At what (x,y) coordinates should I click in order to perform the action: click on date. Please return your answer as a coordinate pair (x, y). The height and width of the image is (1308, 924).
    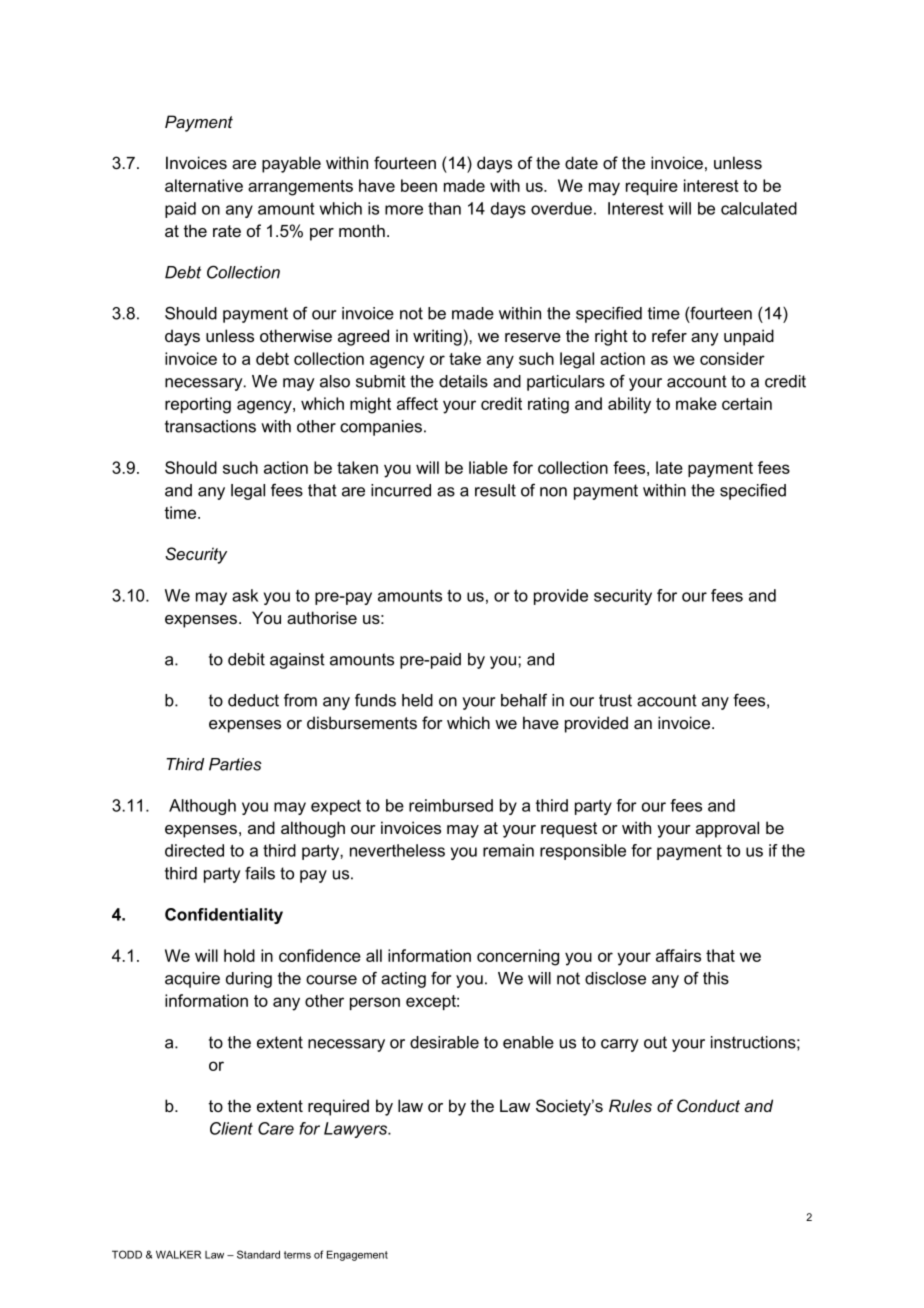
    Looking at the image, I should click on (581, 162).
